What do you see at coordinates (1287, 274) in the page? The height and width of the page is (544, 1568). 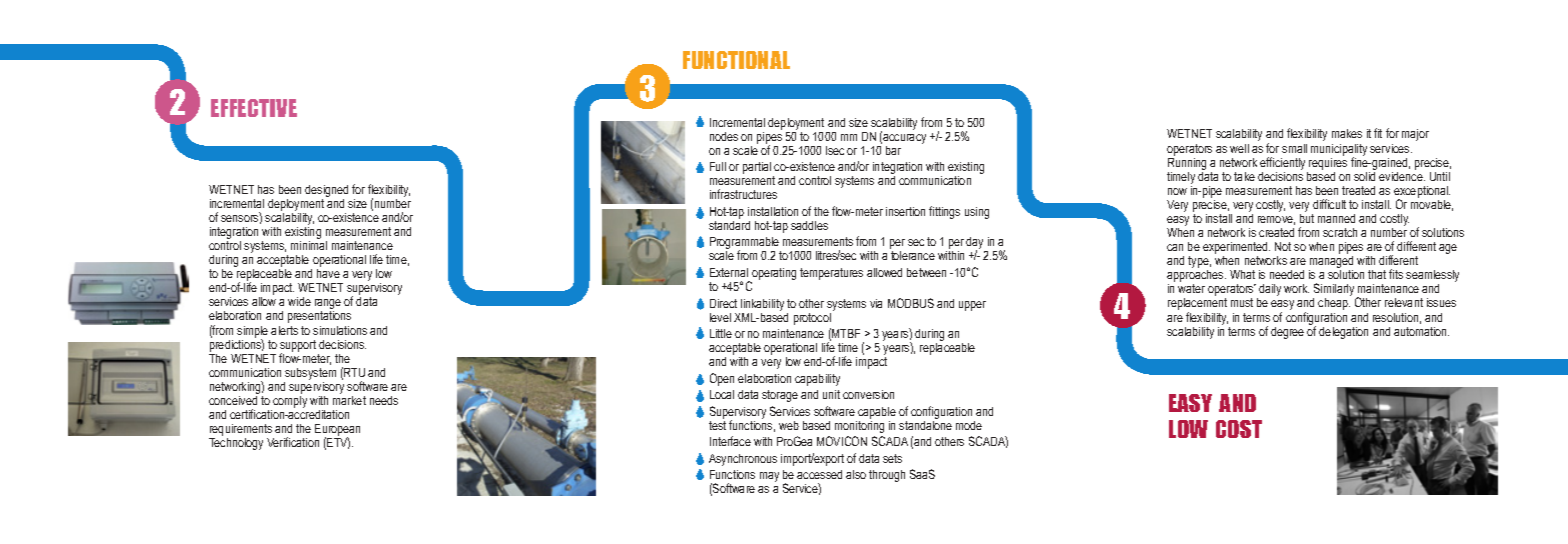 I see `needed` at bounding box center [1287, 274].
